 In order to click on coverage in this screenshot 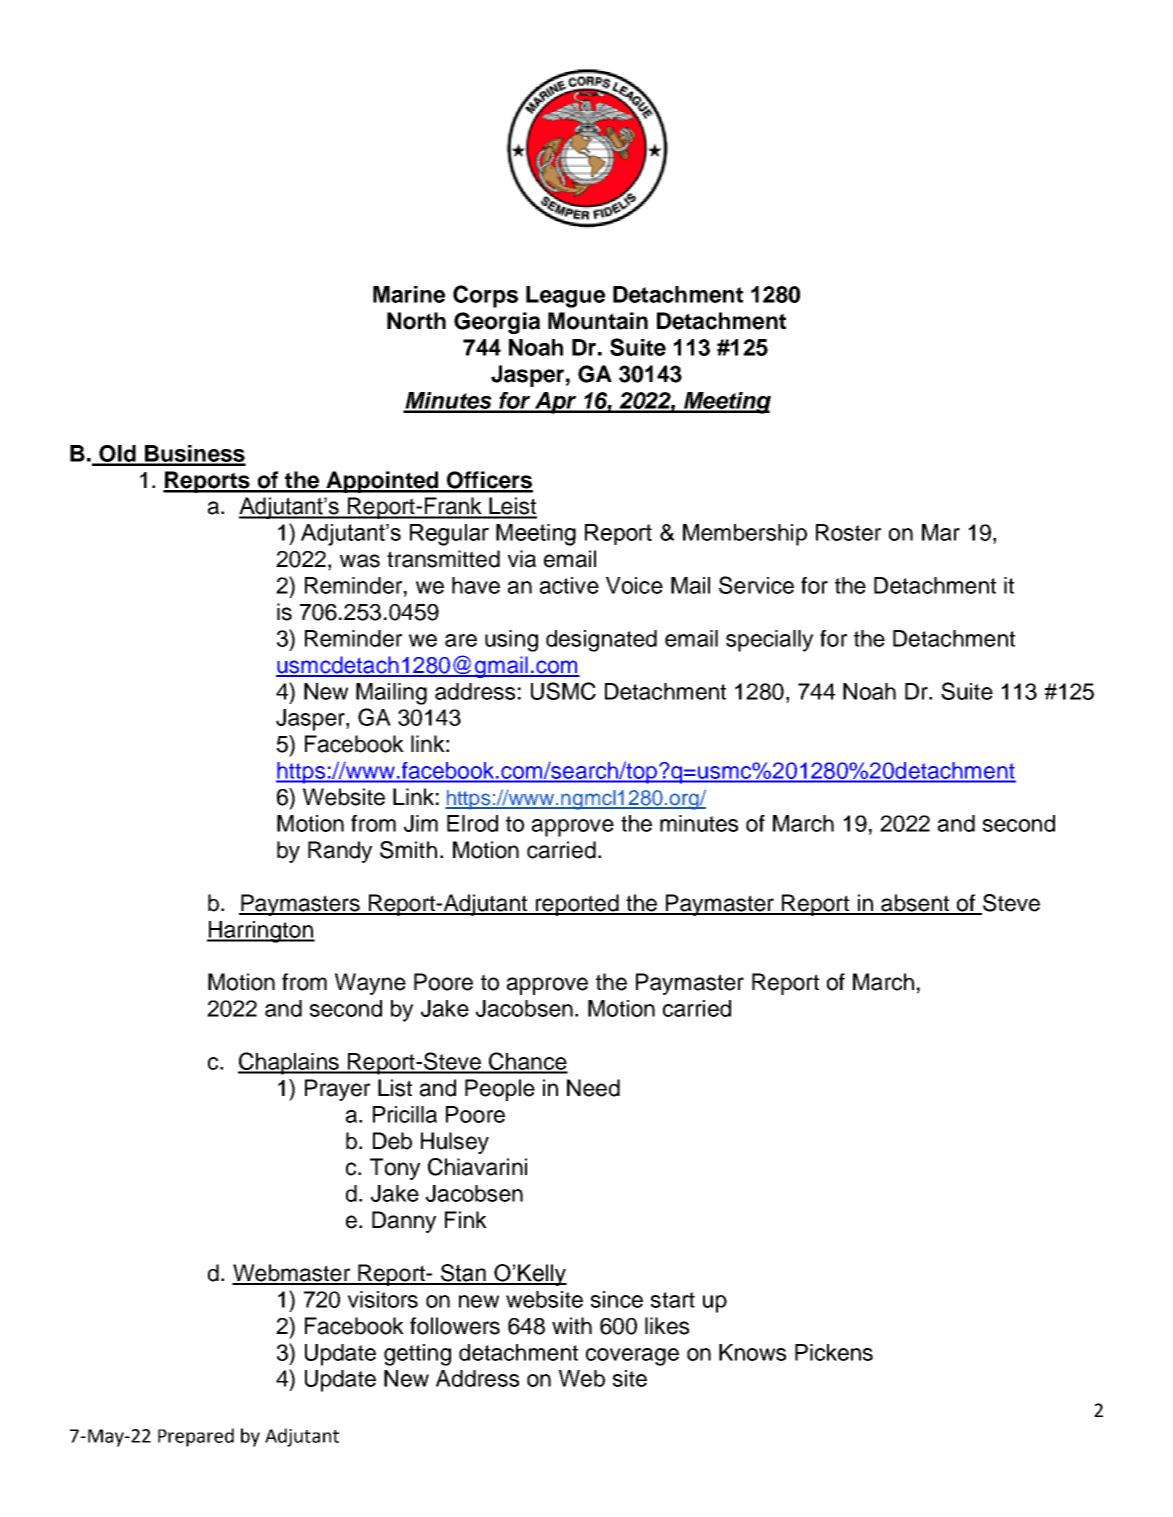, I will do `click(632, 1357)`.
